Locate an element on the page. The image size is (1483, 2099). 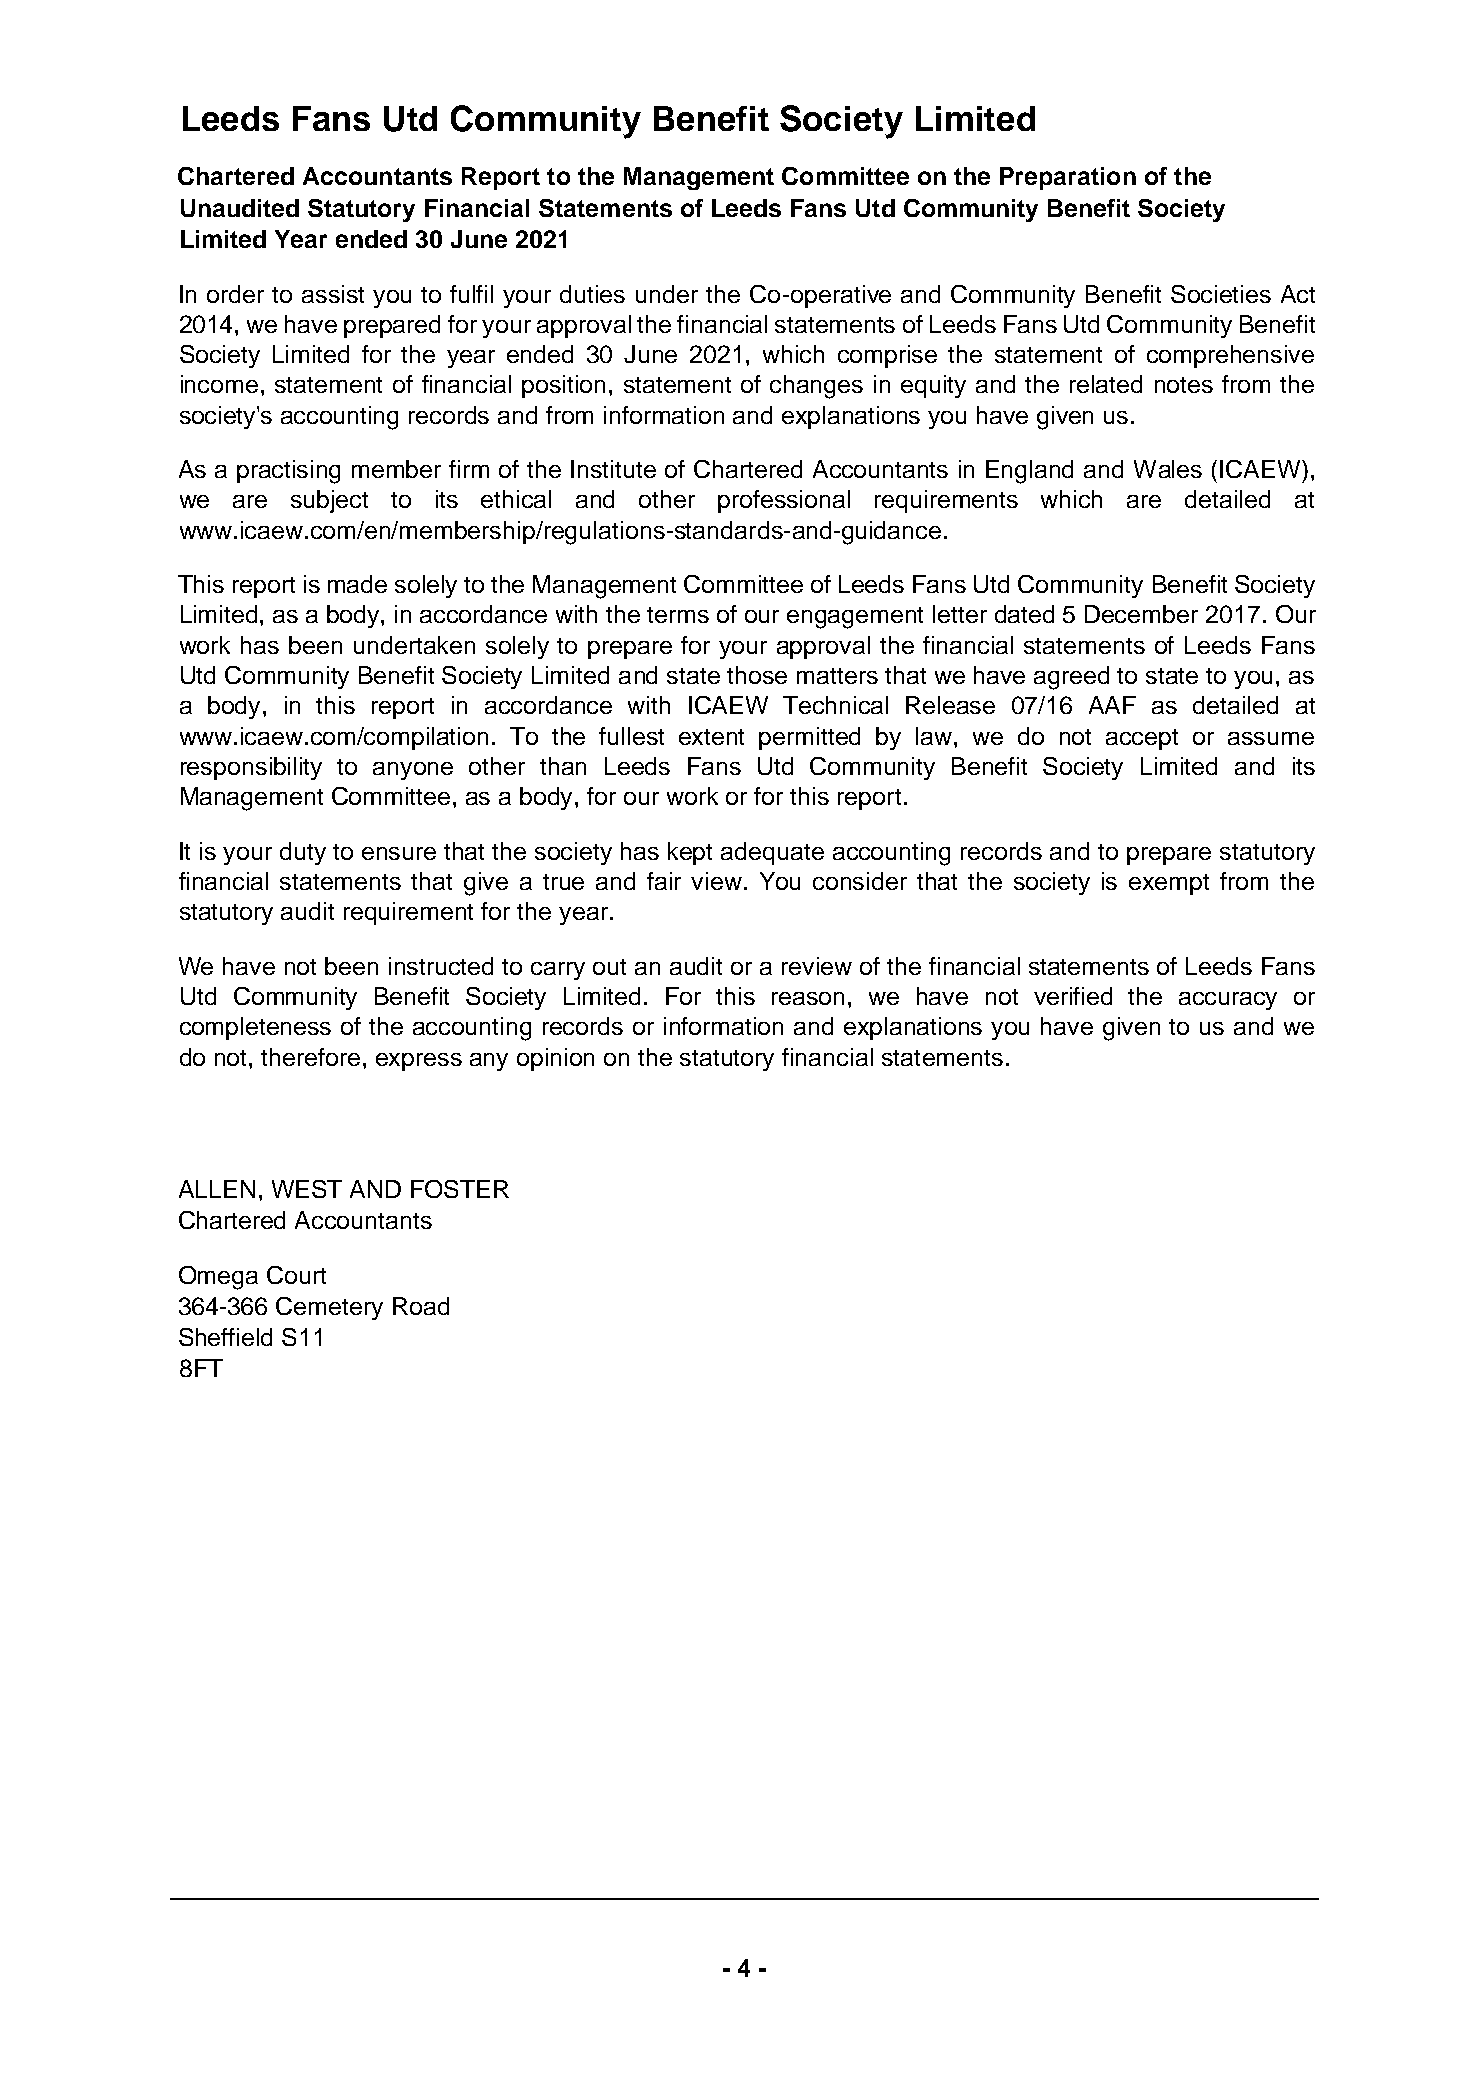
reason is located at coordinates (808, 998).
